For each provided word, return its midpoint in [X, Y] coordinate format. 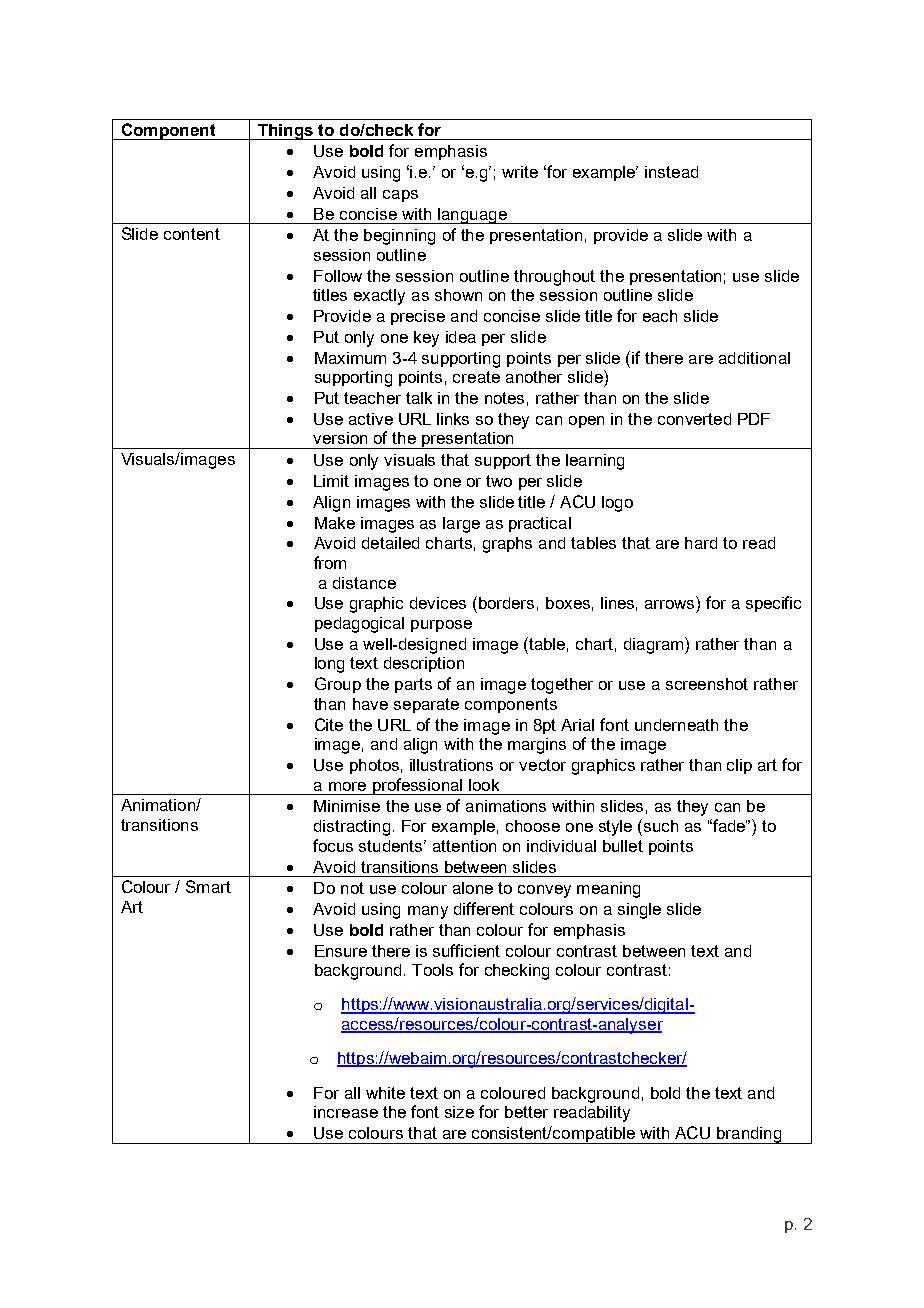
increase [346, 1112]
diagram [655, 645]
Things [285, 132]
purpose [441, 626]
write [520, 172]
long [329, 665]
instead [671, 172]
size [459, 1112]
